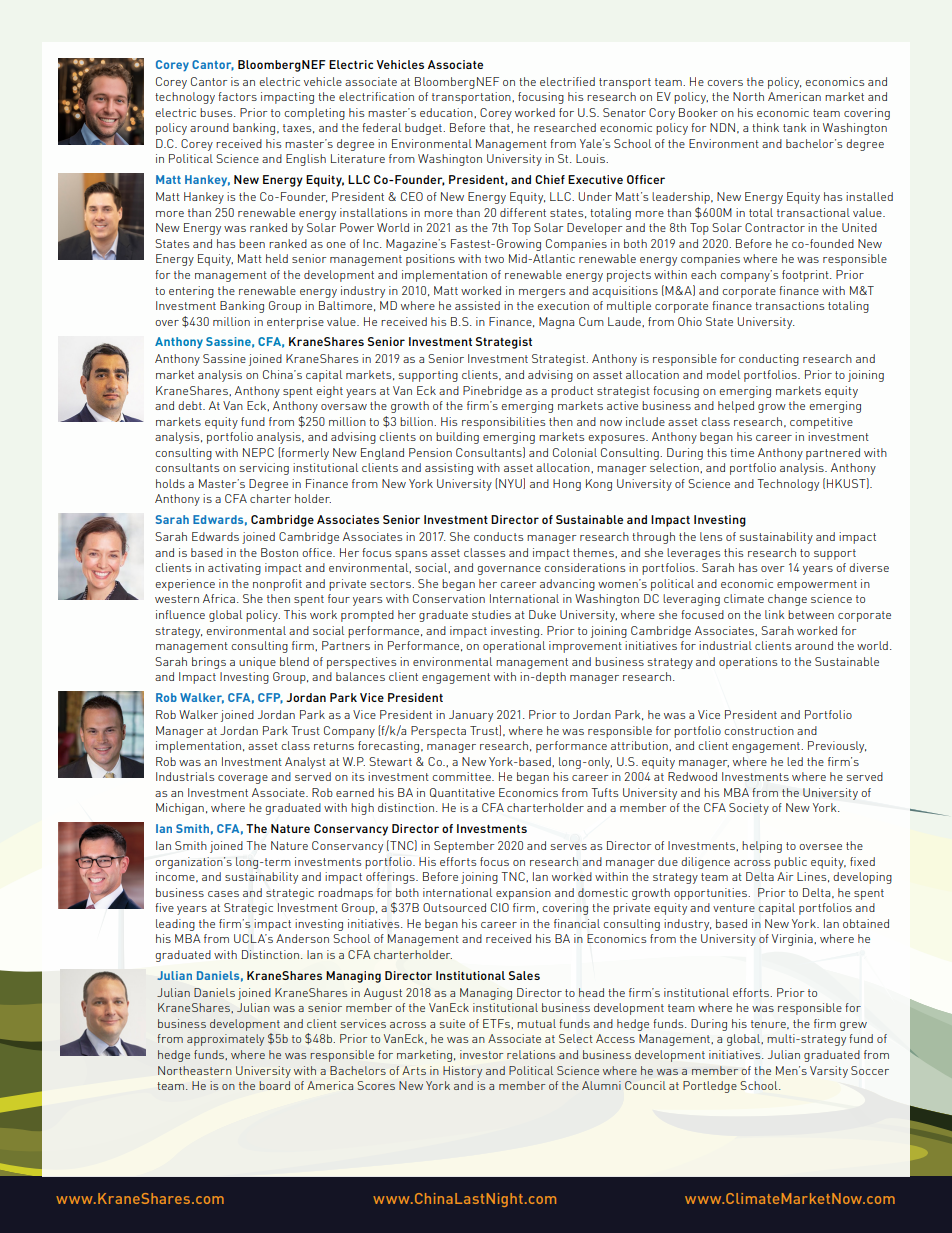  What do you see at coordinates (295, 323) in the screenshot?
I see `enterprise` at bounding box center [295, 323].
